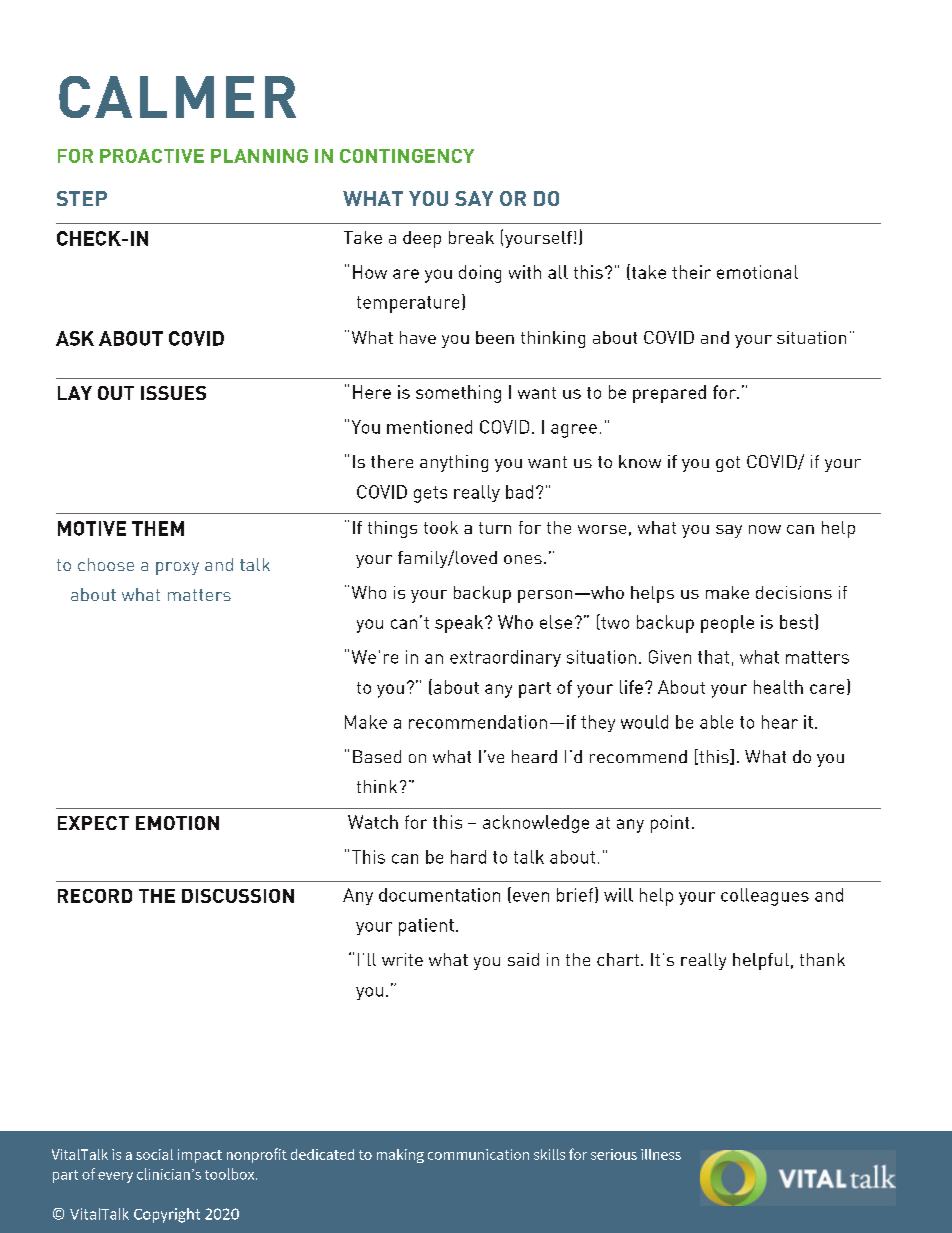  What do you see at coordinates (478, 1154) in the document?
I see `communication` at bounding box center [478, 1154].
